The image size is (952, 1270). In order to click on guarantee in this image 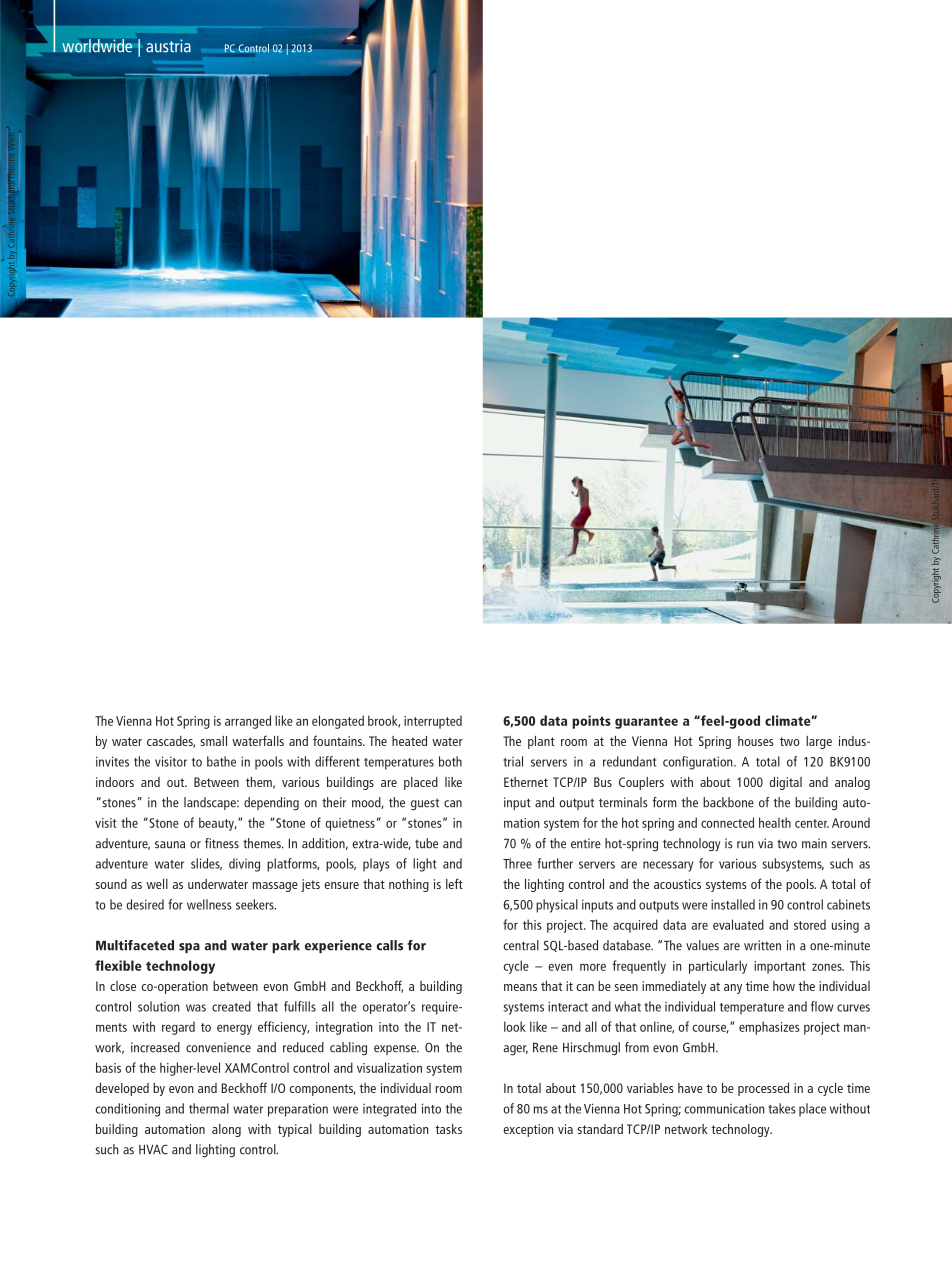, I will do `click(646, 722)`.
